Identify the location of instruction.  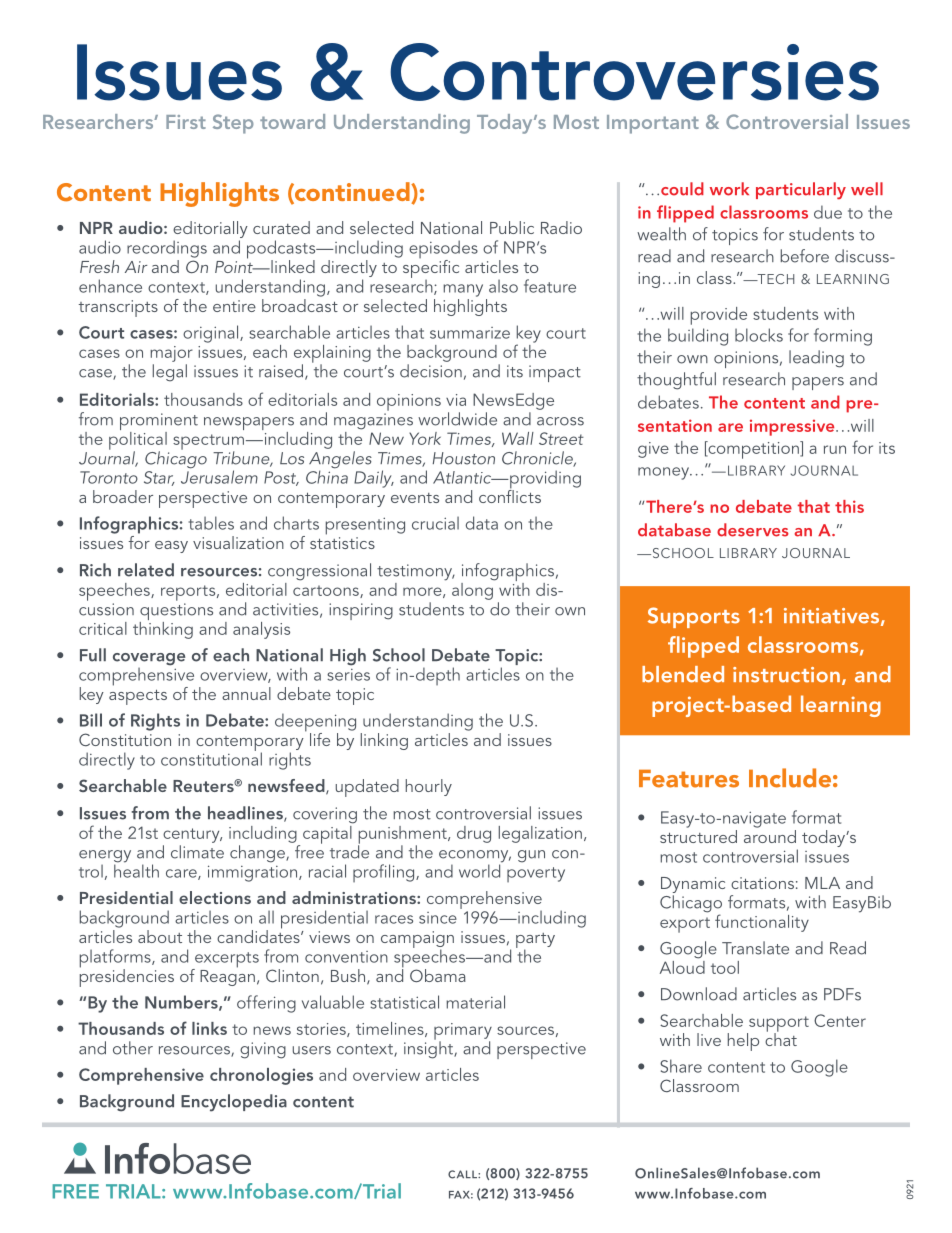
(786, 675).
